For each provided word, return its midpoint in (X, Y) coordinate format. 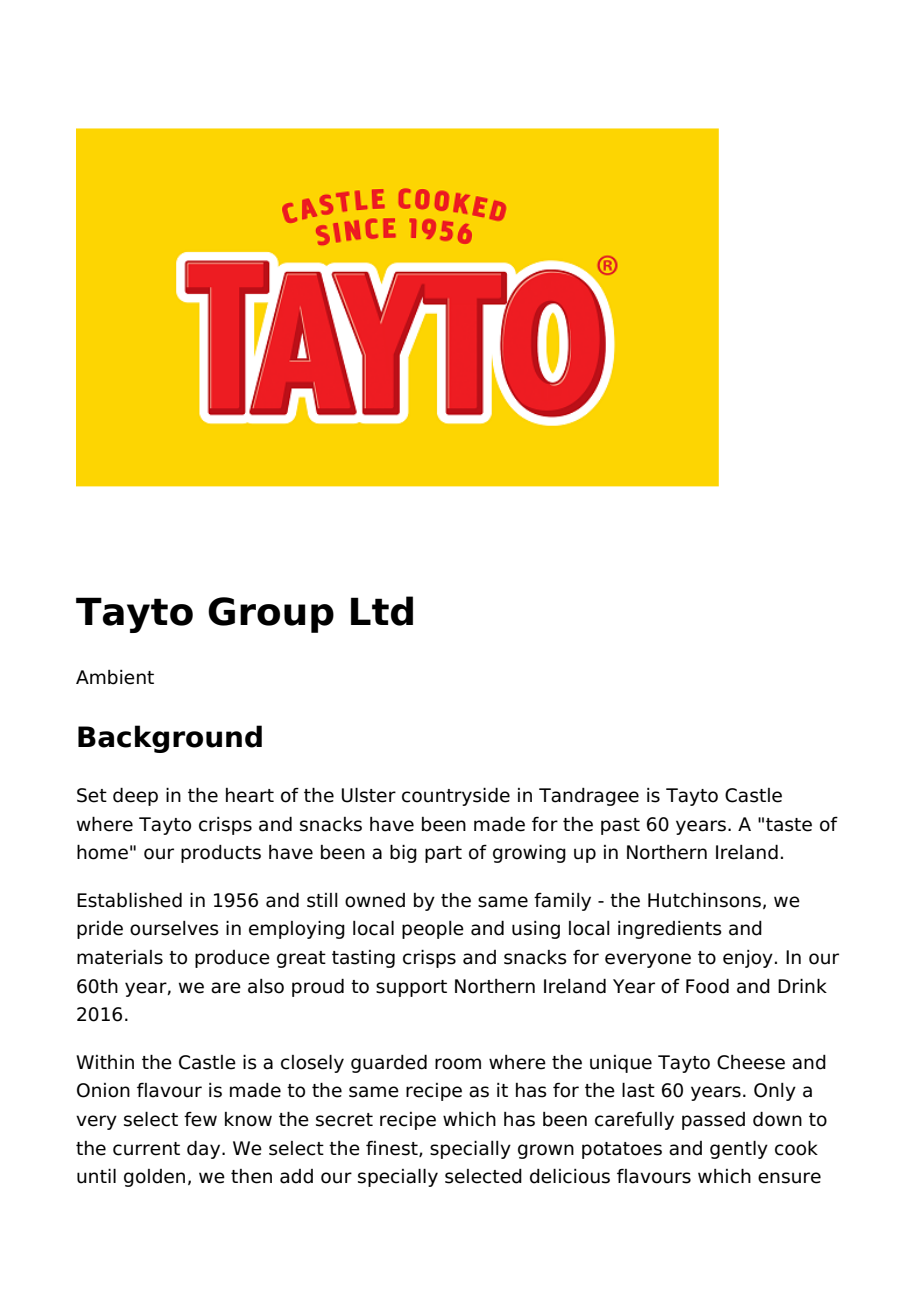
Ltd (382, 611)
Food (707, 986)
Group (271, 615)
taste (789, 825)
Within (105, 1062)
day (205, 1150)
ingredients (670, 930)
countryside (456, 797)
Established (129, 900)
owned (375, 900)
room (458, 1064)
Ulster (369, 795)
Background (170, 739)
